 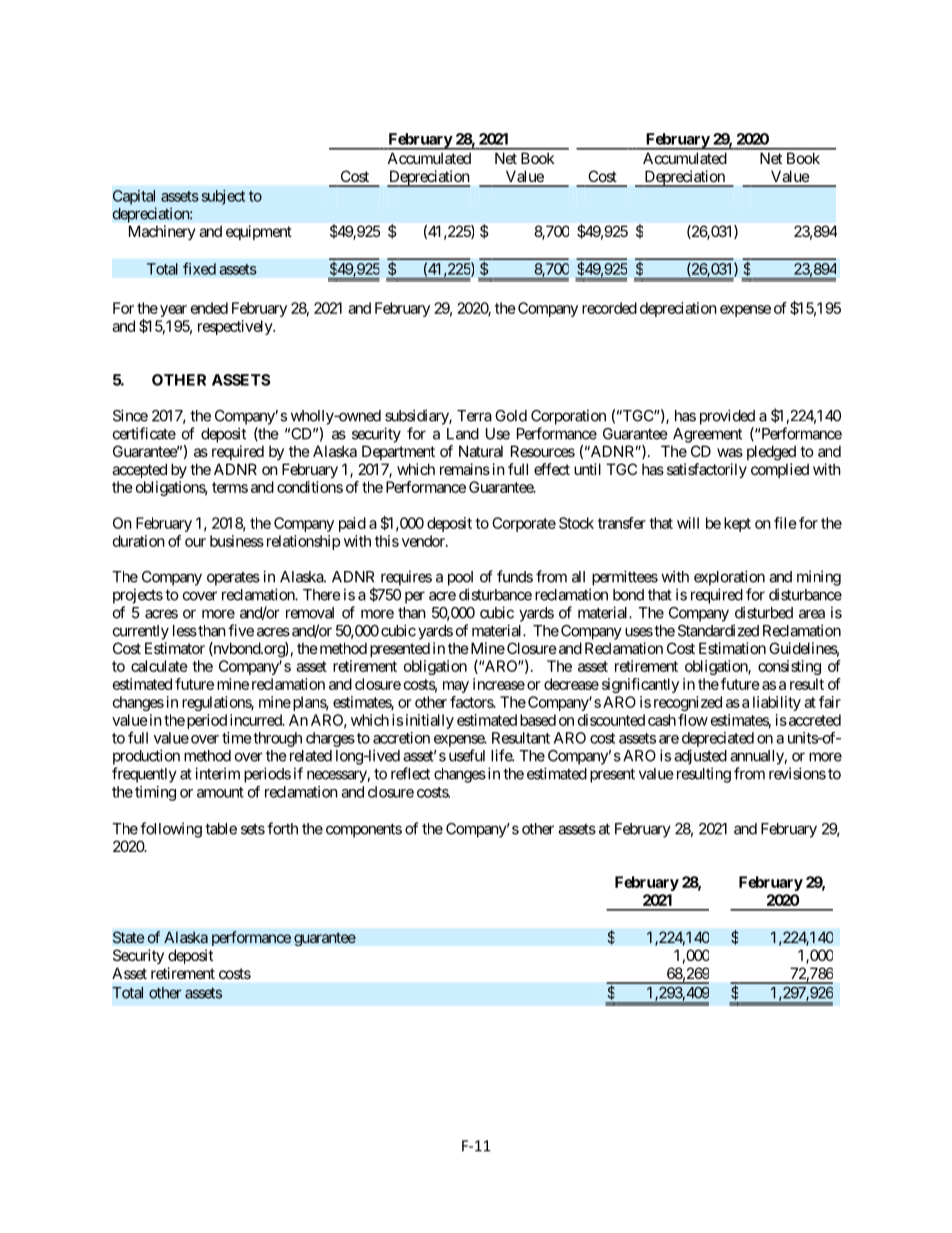 What do you see at coordinates (223, 197) in the document?
I see `subject` at bounding box center [223, 197].
